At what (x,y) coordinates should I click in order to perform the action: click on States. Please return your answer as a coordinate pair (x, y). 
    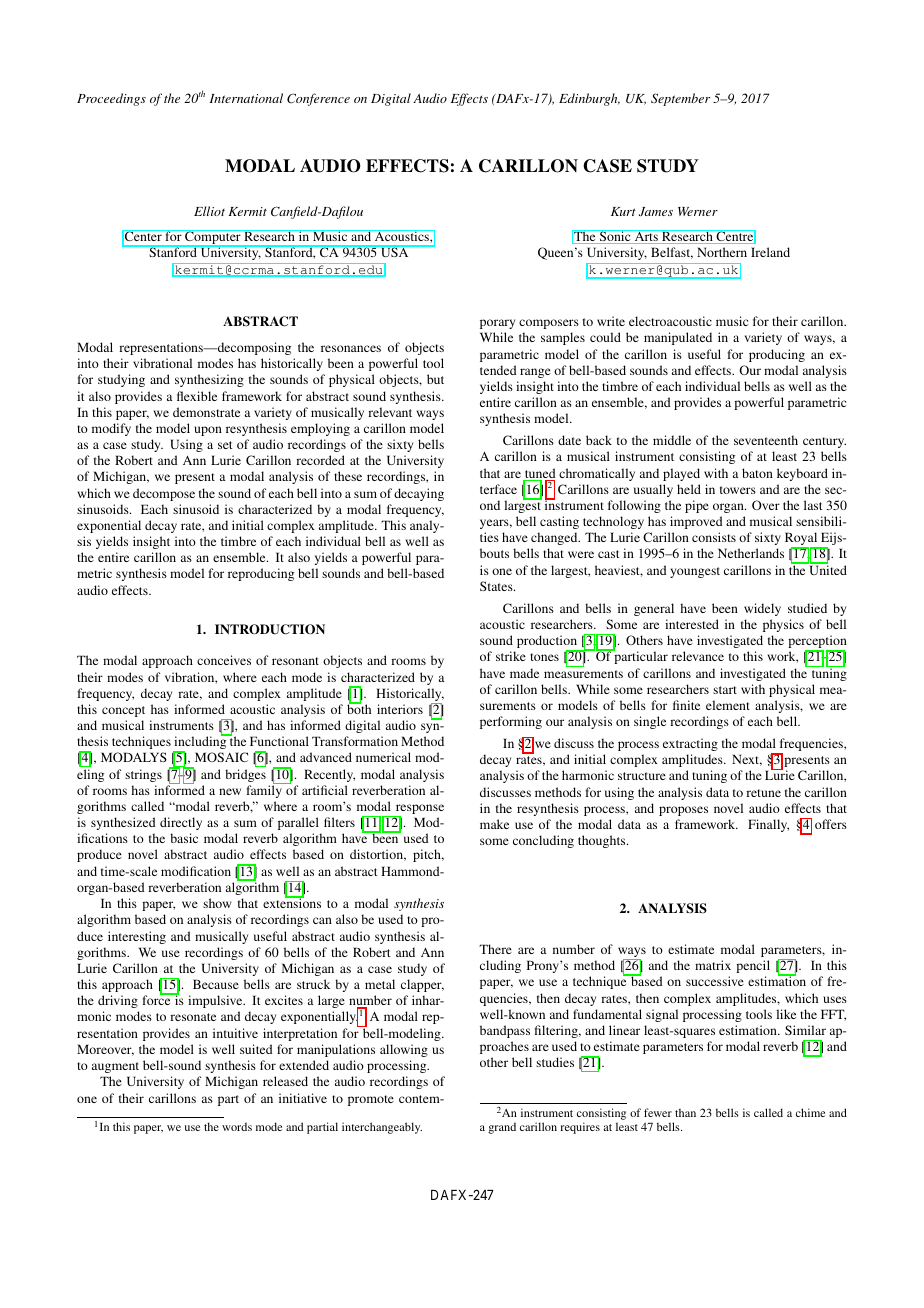
    Looking at the image, I should click on (497, 586).
